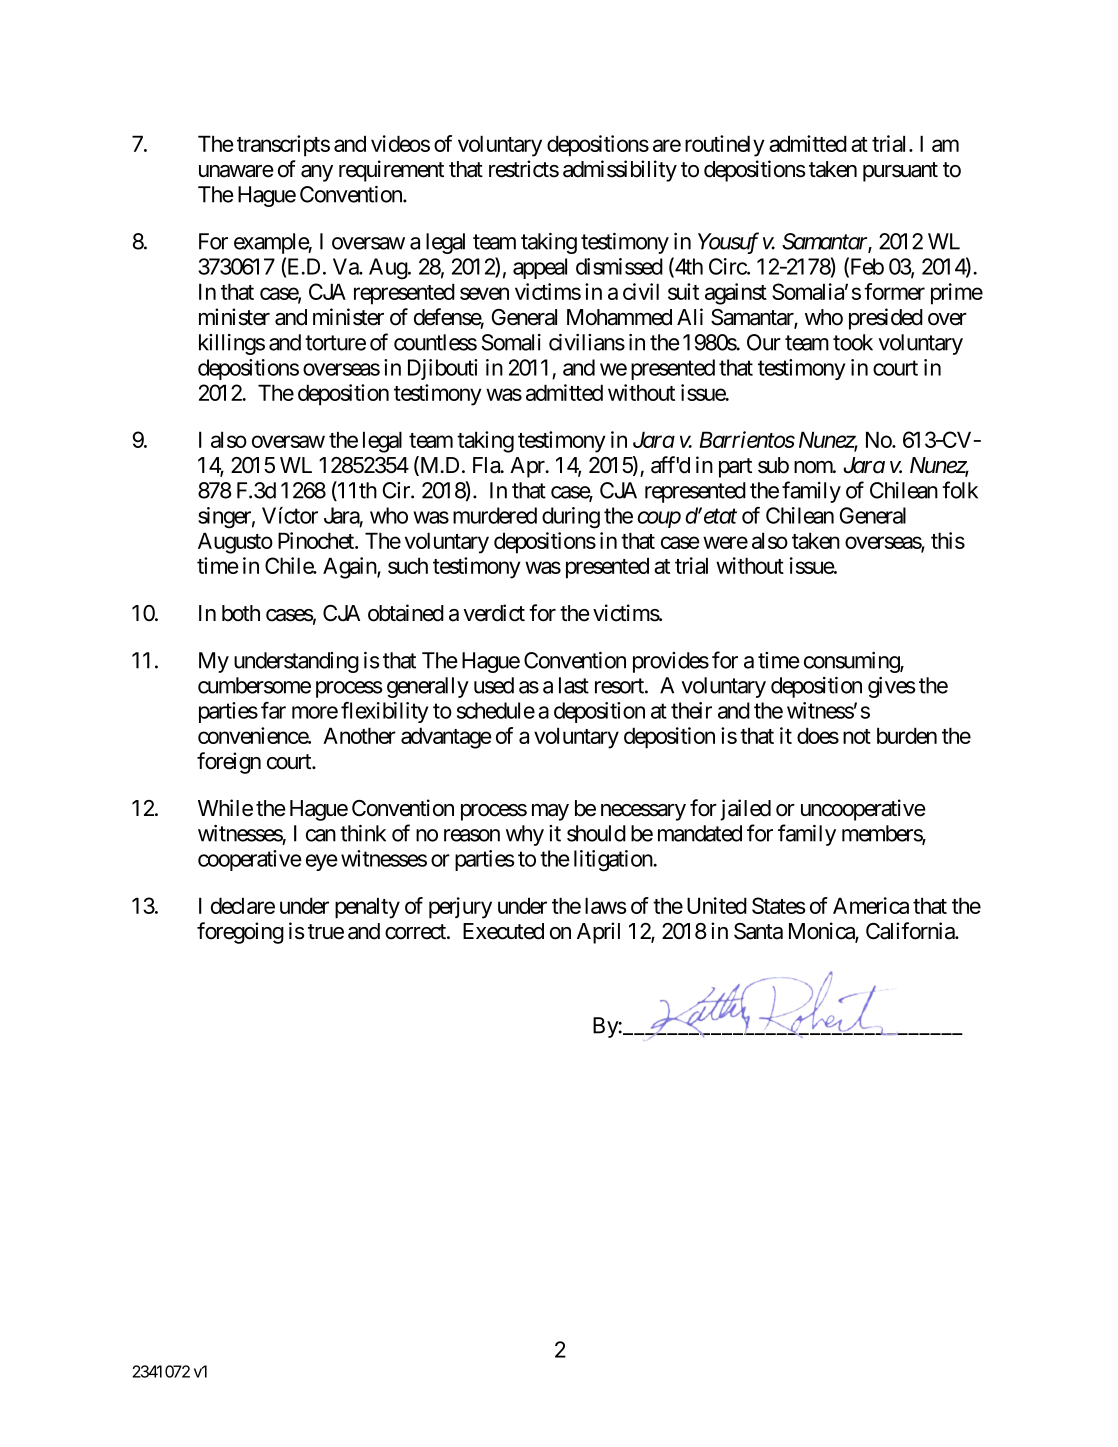 Image resolution: width=1118 pixels, height=1447 pixels. Describe the element at coordinates (598, 933) in the document. I see `April` at that location.
